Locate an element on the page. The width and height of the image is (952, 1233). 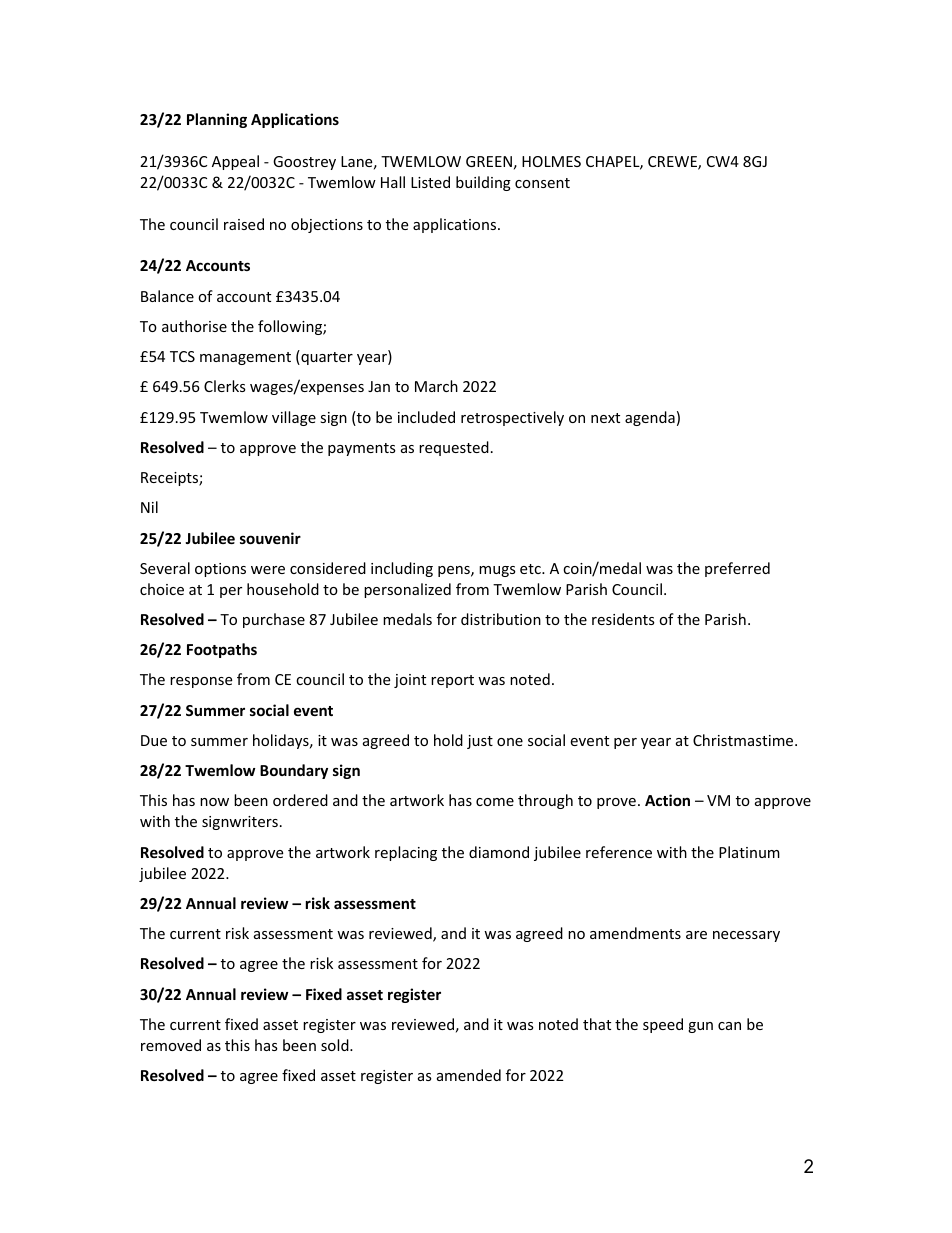
speed is located at coordinates (663, 1025).
